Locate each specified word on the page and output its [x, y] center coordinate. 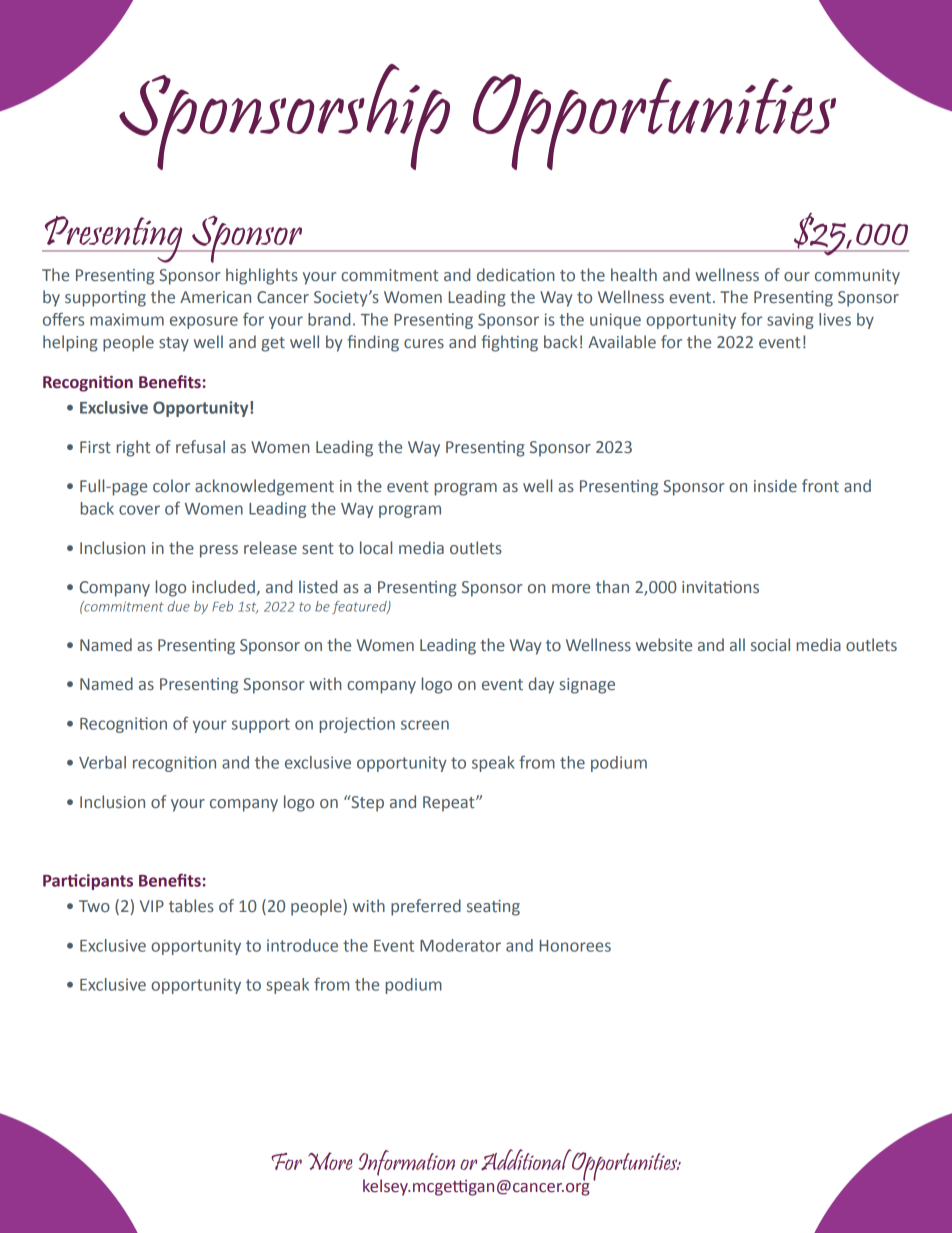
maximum [127, 319]
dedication [516, 275]
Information [407, 1163]
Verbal [102, 762]
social [770, 644]
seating [493, 908]
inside [775, 485]
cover [139, 510]
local [376, 548]
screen [425, 725]
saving [790, 321]
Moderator [460, 945]
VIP [152, 906]
